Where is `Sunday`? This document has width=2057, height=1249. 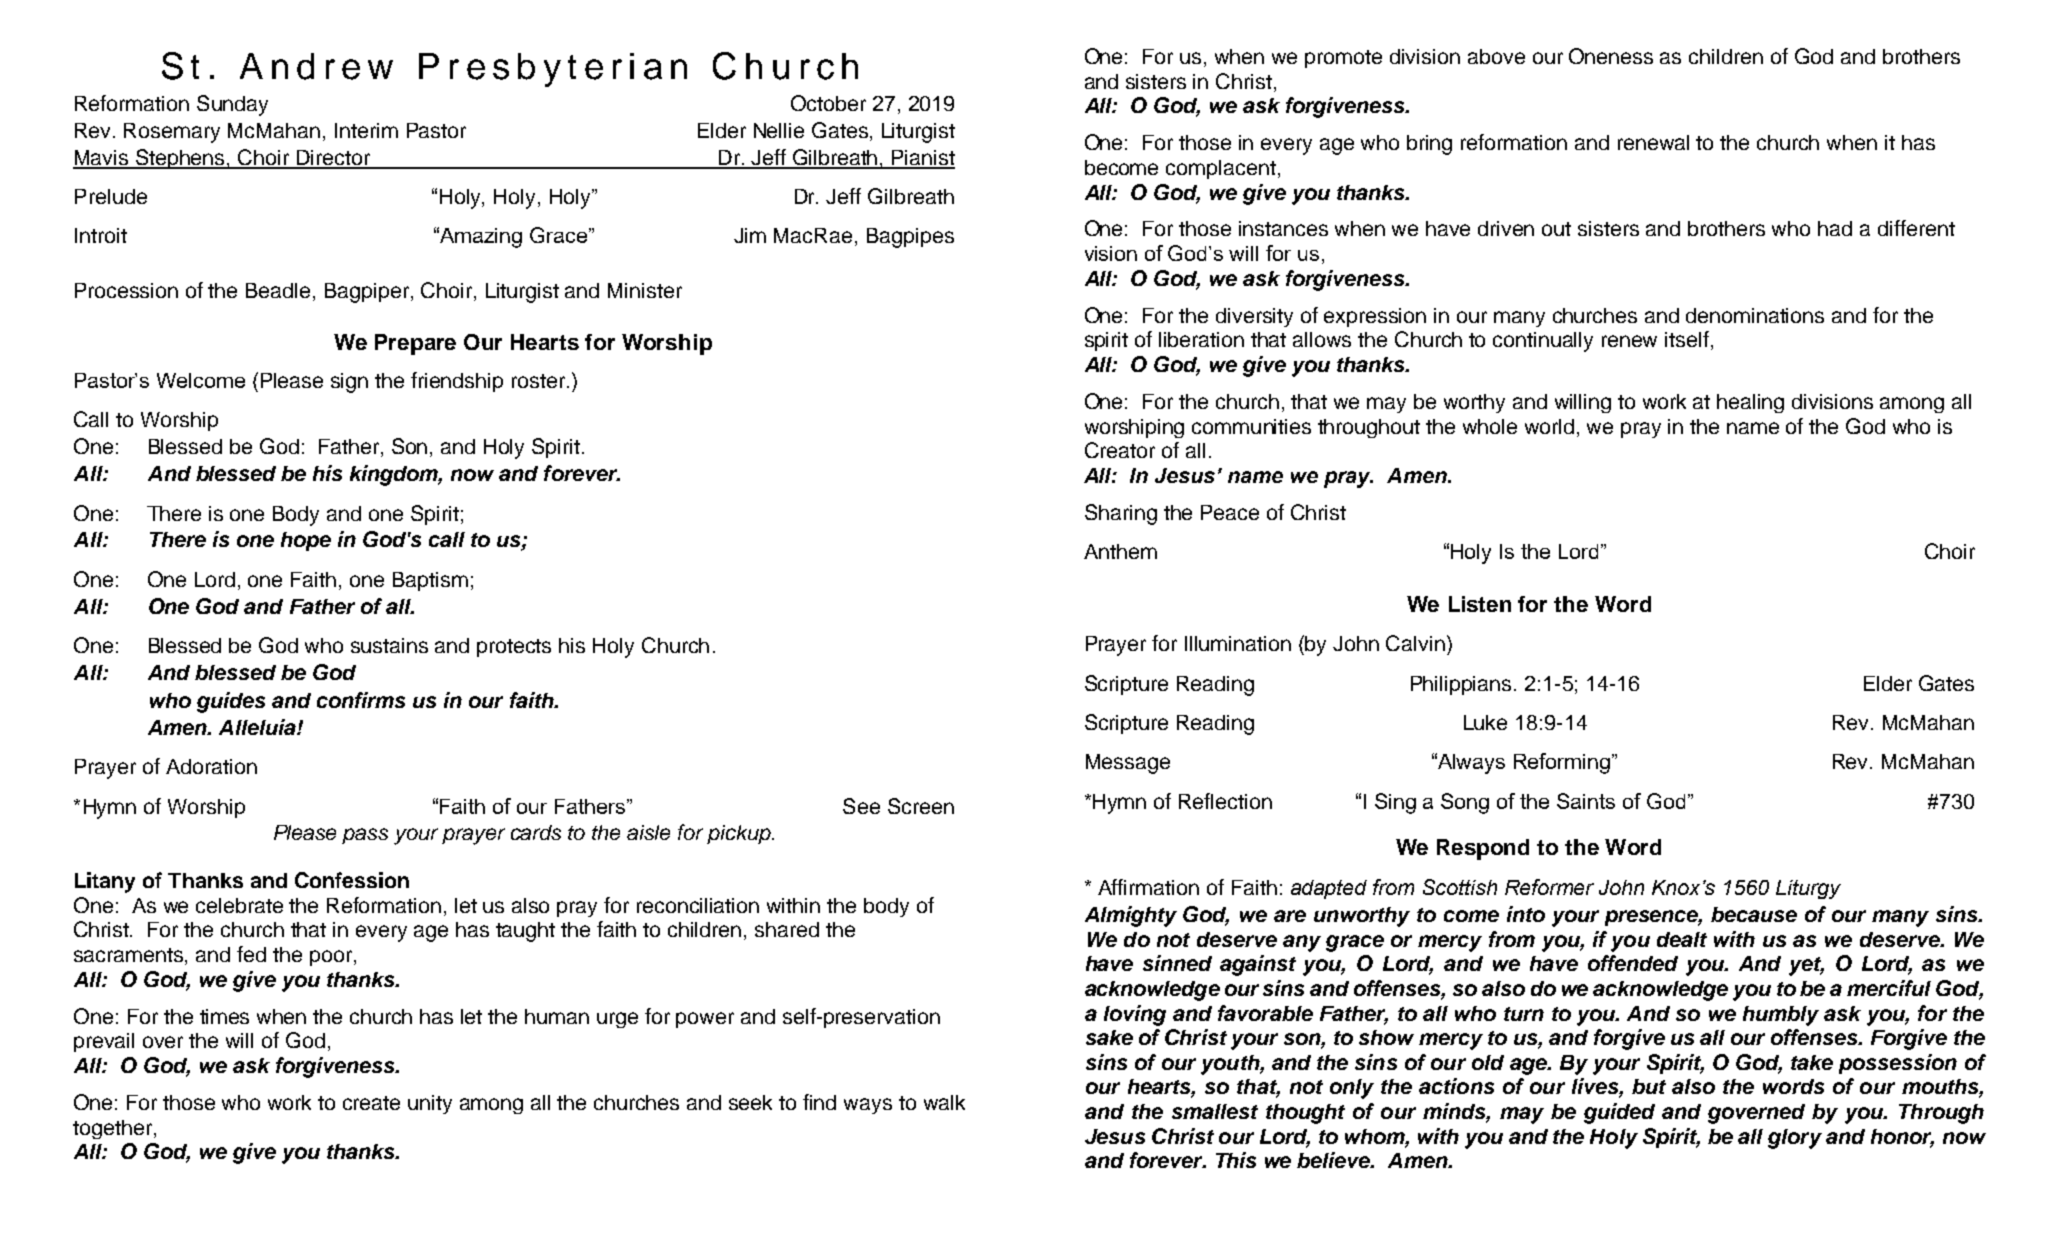 Sunday is located at coordinates (232, 105).
